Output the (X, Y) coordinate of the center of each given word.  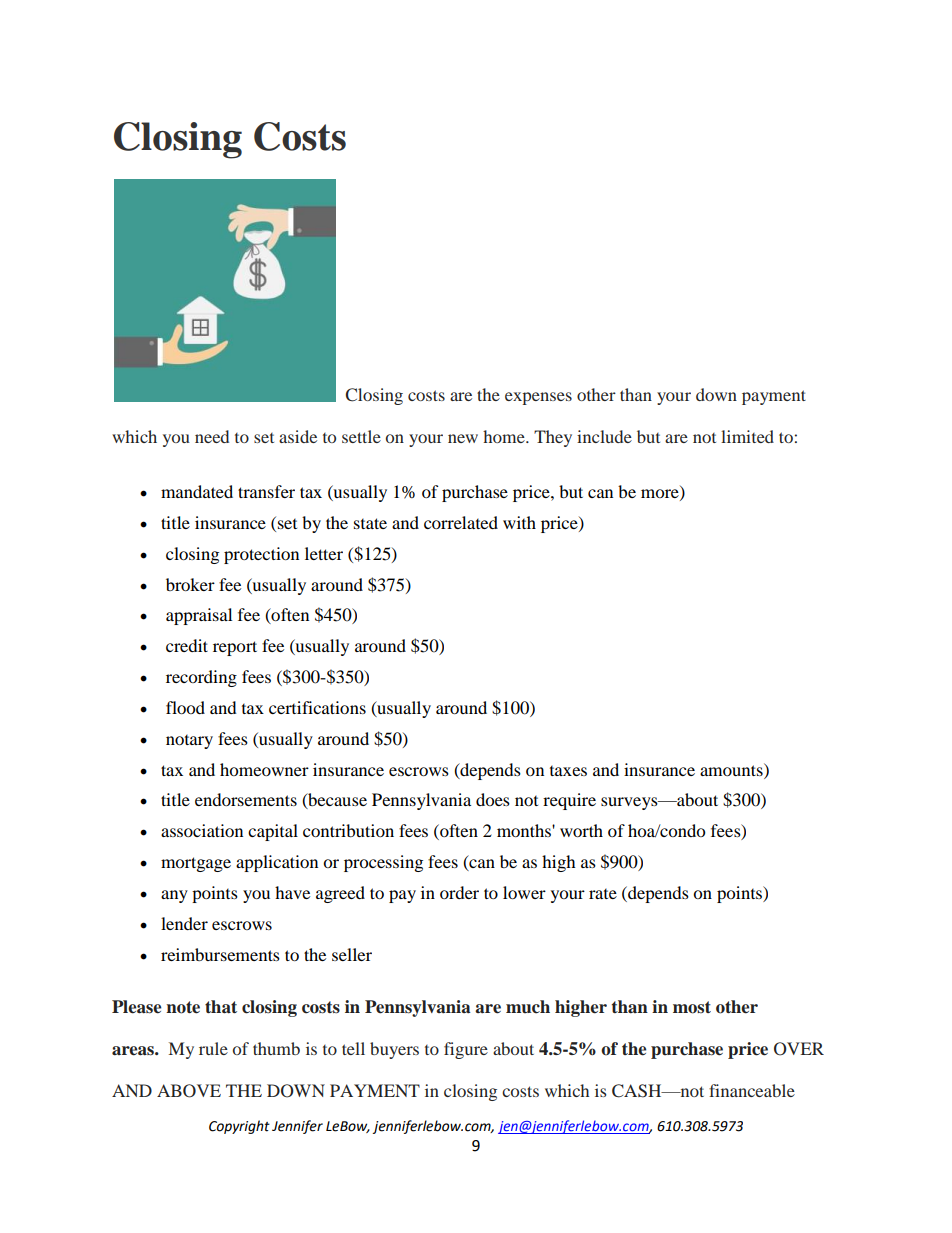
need (212, 436)
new (463, 438)
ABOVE (189, 1091)
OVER (799, 1049)
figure (466, 1050)
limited (747, 436)
